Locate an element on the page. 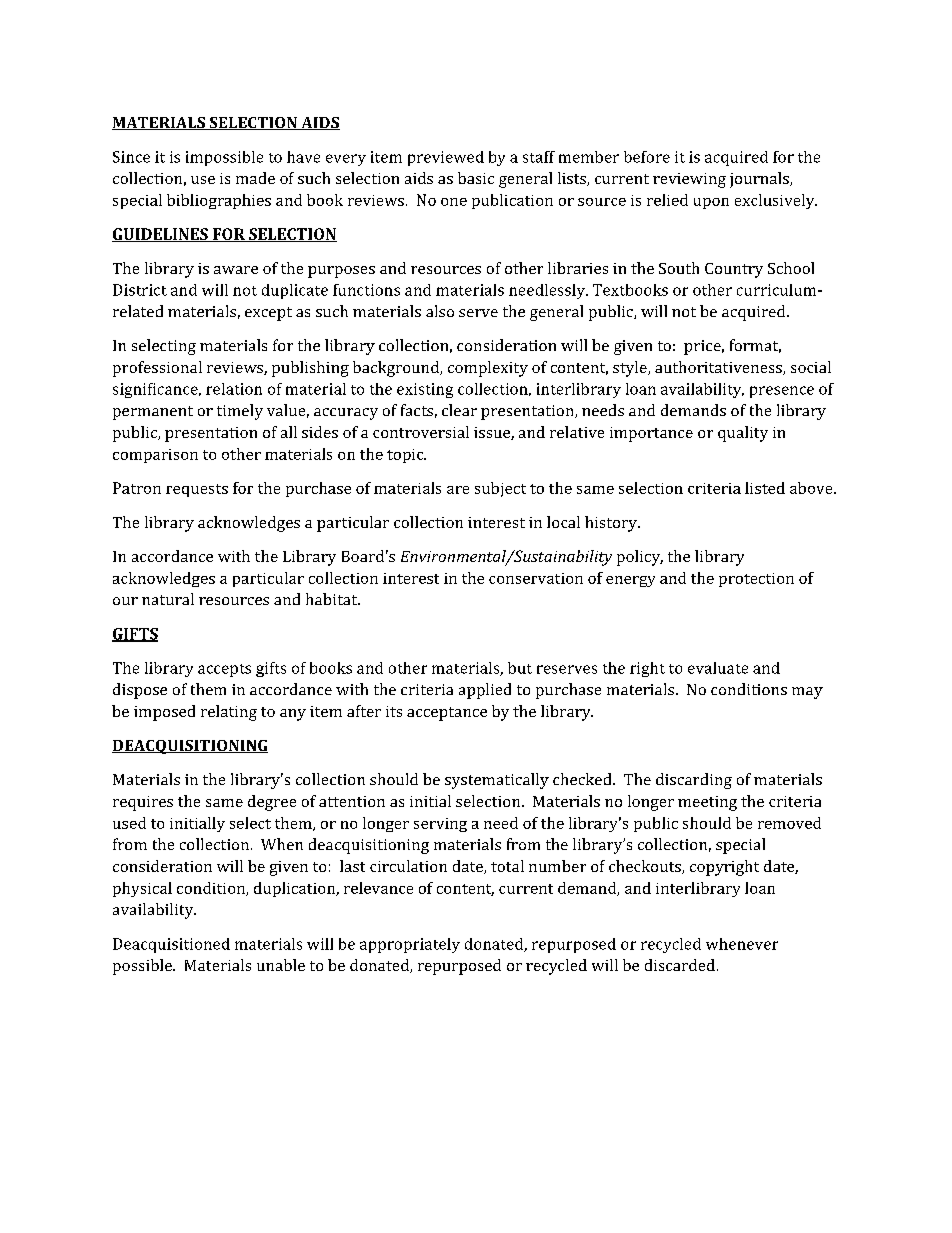  journals is located at coordinates (760, 180).
